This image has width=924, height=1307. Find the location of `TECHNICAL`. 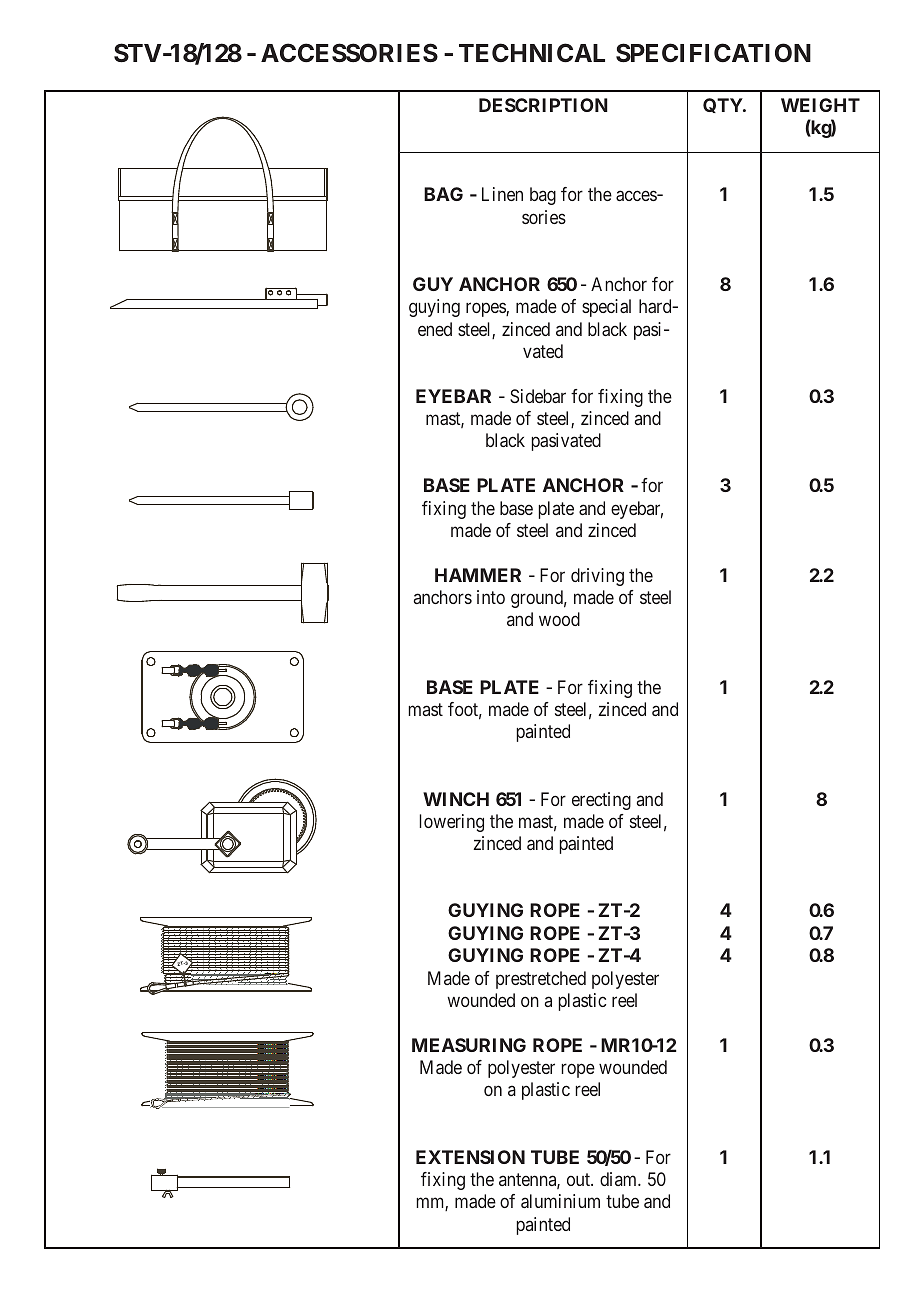

TECHNICAL is located at coordinates (532, 53).
